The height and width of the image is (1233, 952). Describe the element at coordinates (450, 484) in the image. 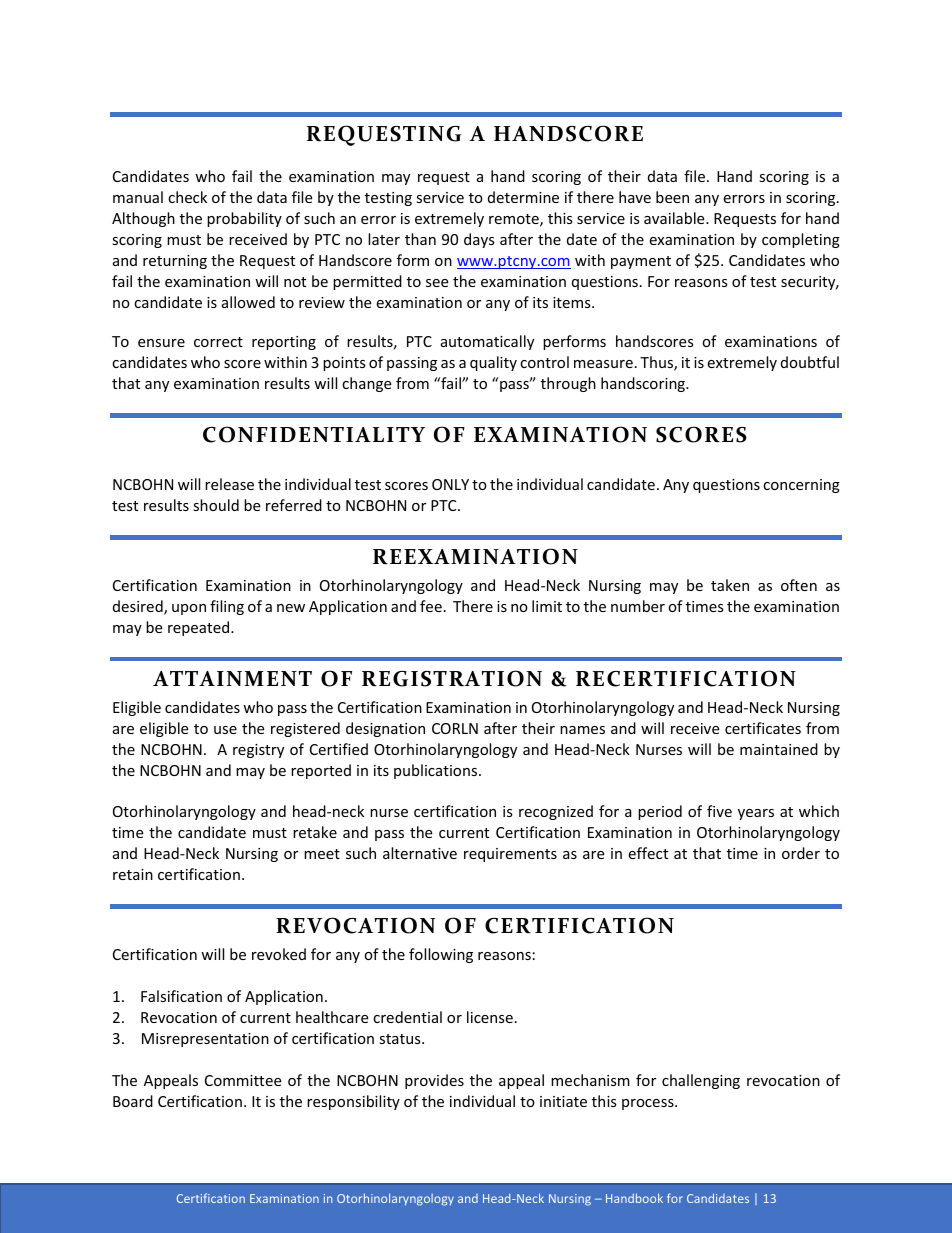

I see `ONLY` at that location.
